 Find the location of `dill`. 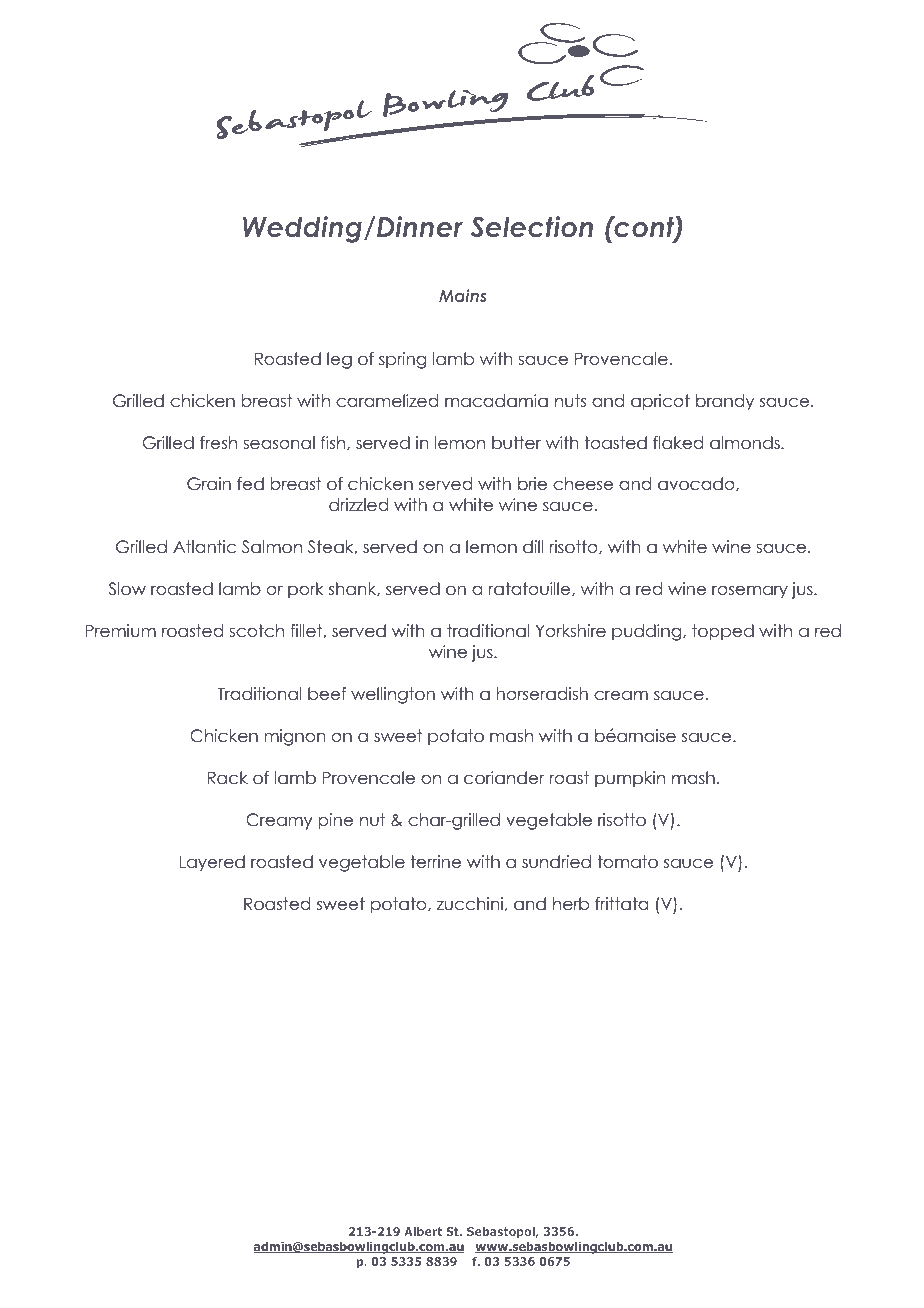

dill is located at coordinates (533, 547).
